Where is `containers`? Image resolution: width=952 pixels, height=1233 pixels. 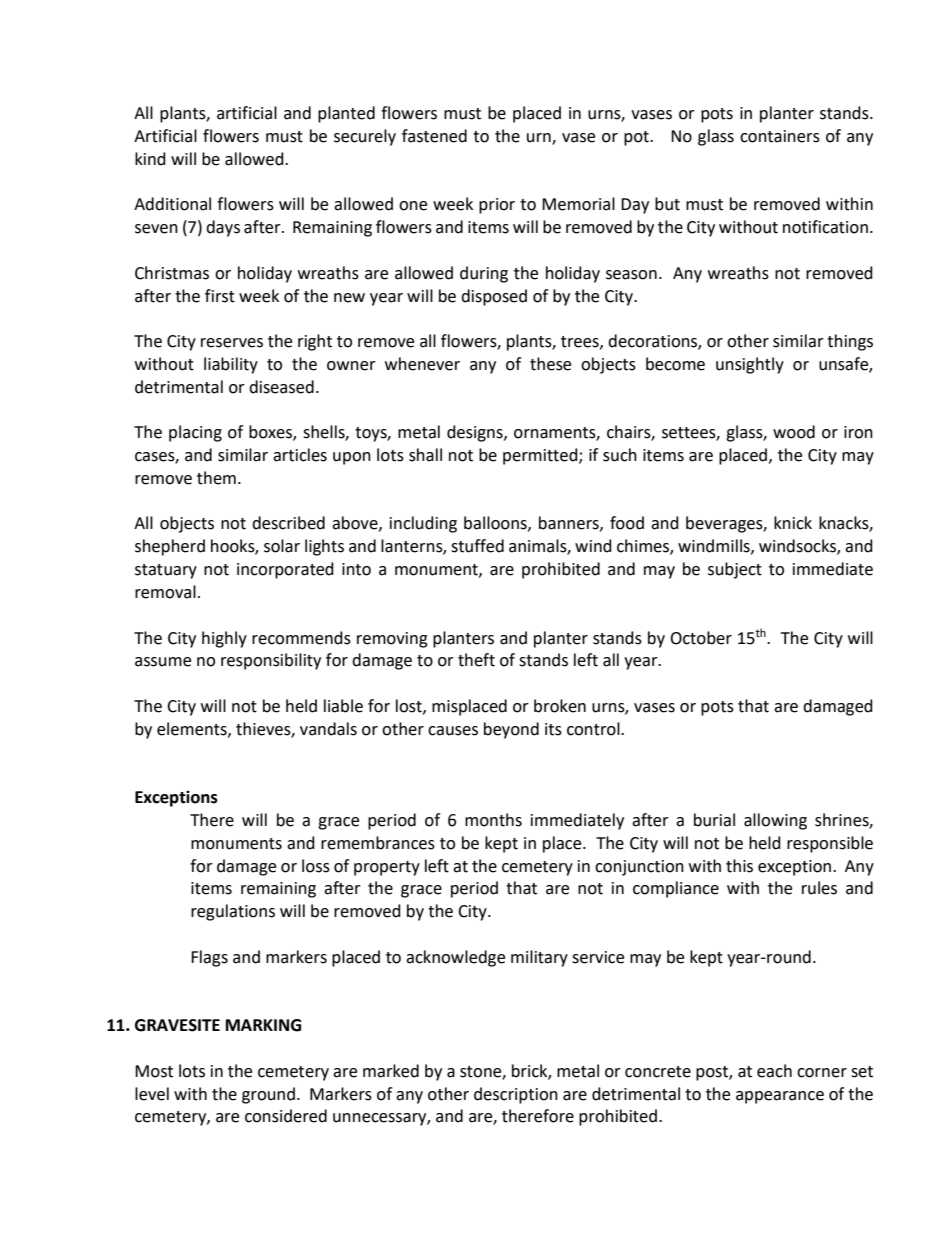
containers is located at coordinates (780, 136).
